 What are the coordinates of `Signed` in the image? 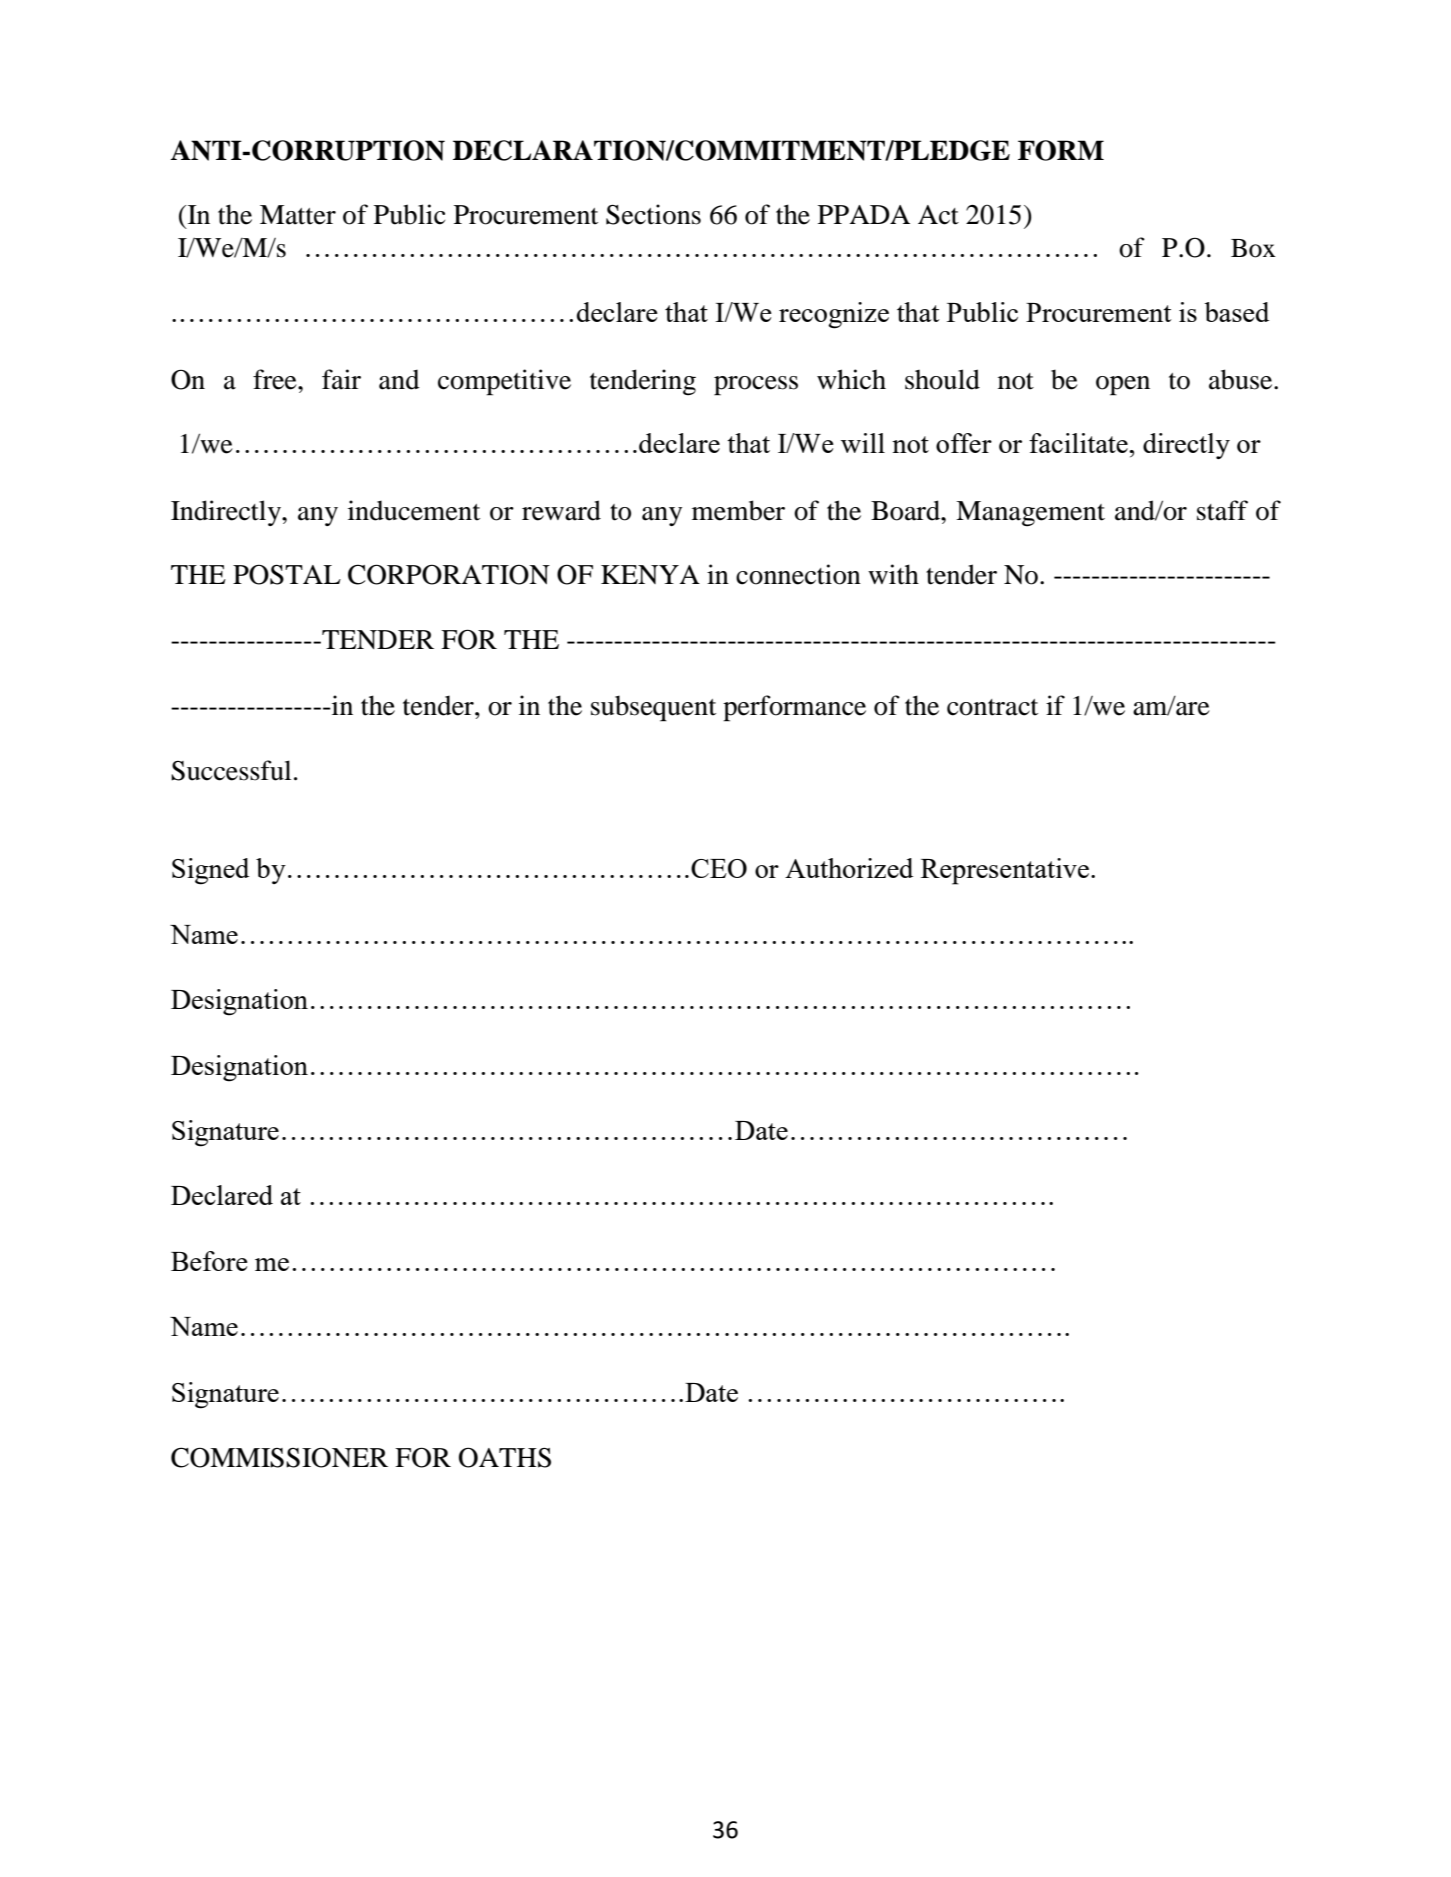 It's located at (210, 871).
